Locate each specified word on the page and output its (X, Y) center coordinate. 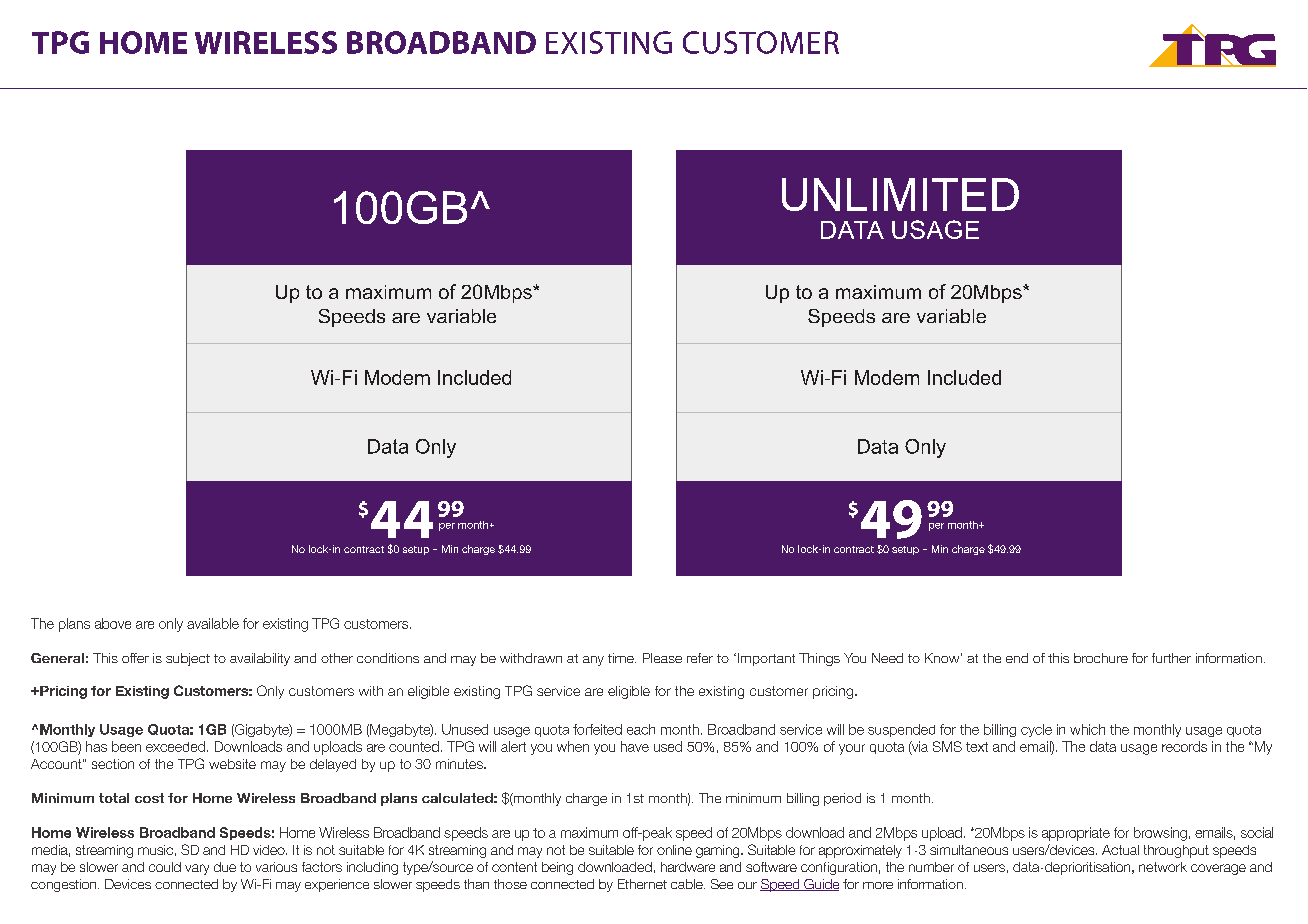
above (113, 623)
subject (188, 659)
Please (662, 658)
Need (887, 658)
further (1171, 658)
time (622, 658)
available (213, 623)
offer (135, 658)
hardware (688, 867)
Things (819, 659)
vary (197, 869)
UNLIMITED (900, 194)
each (641, 729)
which (1087, 729)
